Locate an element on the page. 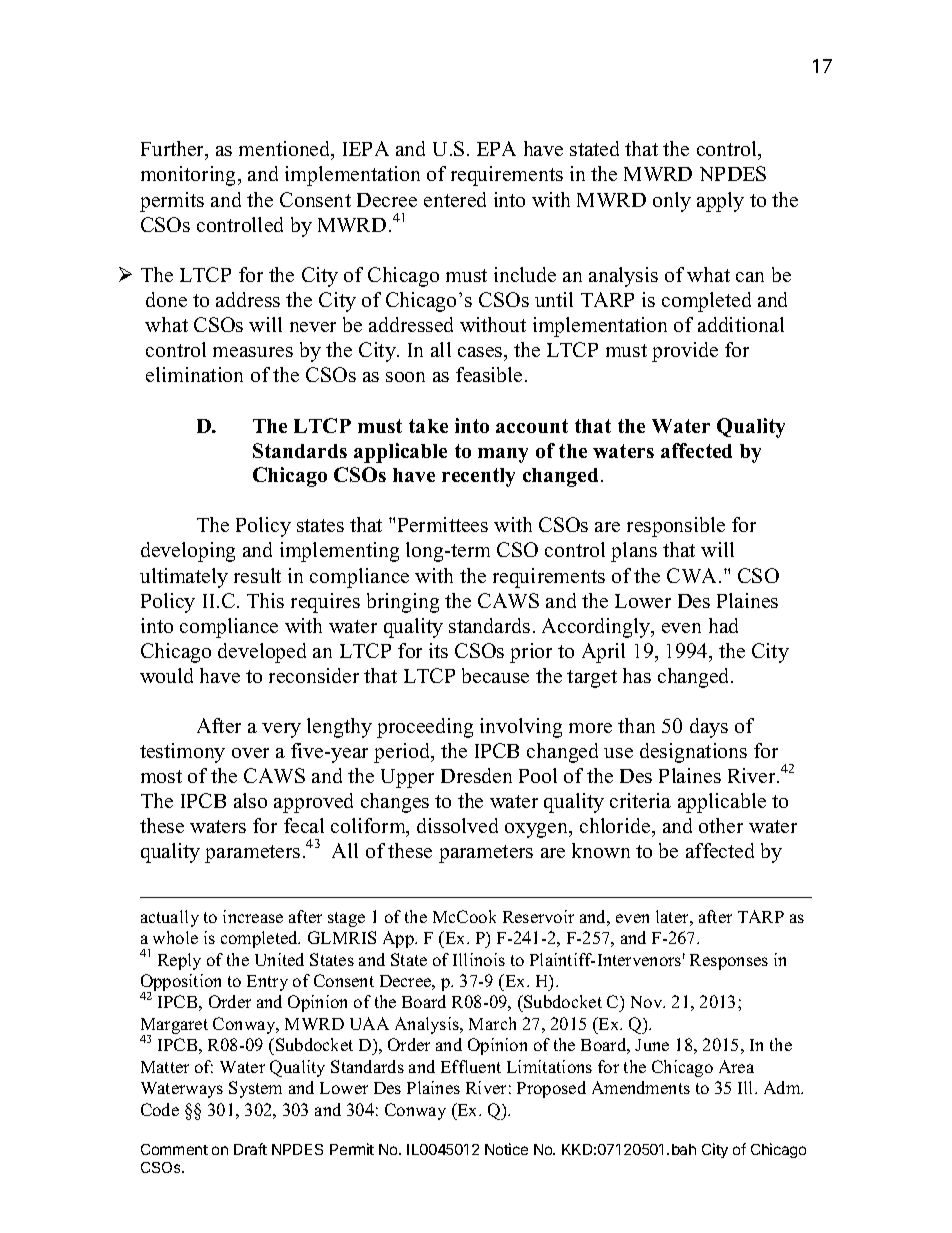 Image resolution: width=952 pixels, height=1233 pixels. other is located at coordinates (721, 825).
